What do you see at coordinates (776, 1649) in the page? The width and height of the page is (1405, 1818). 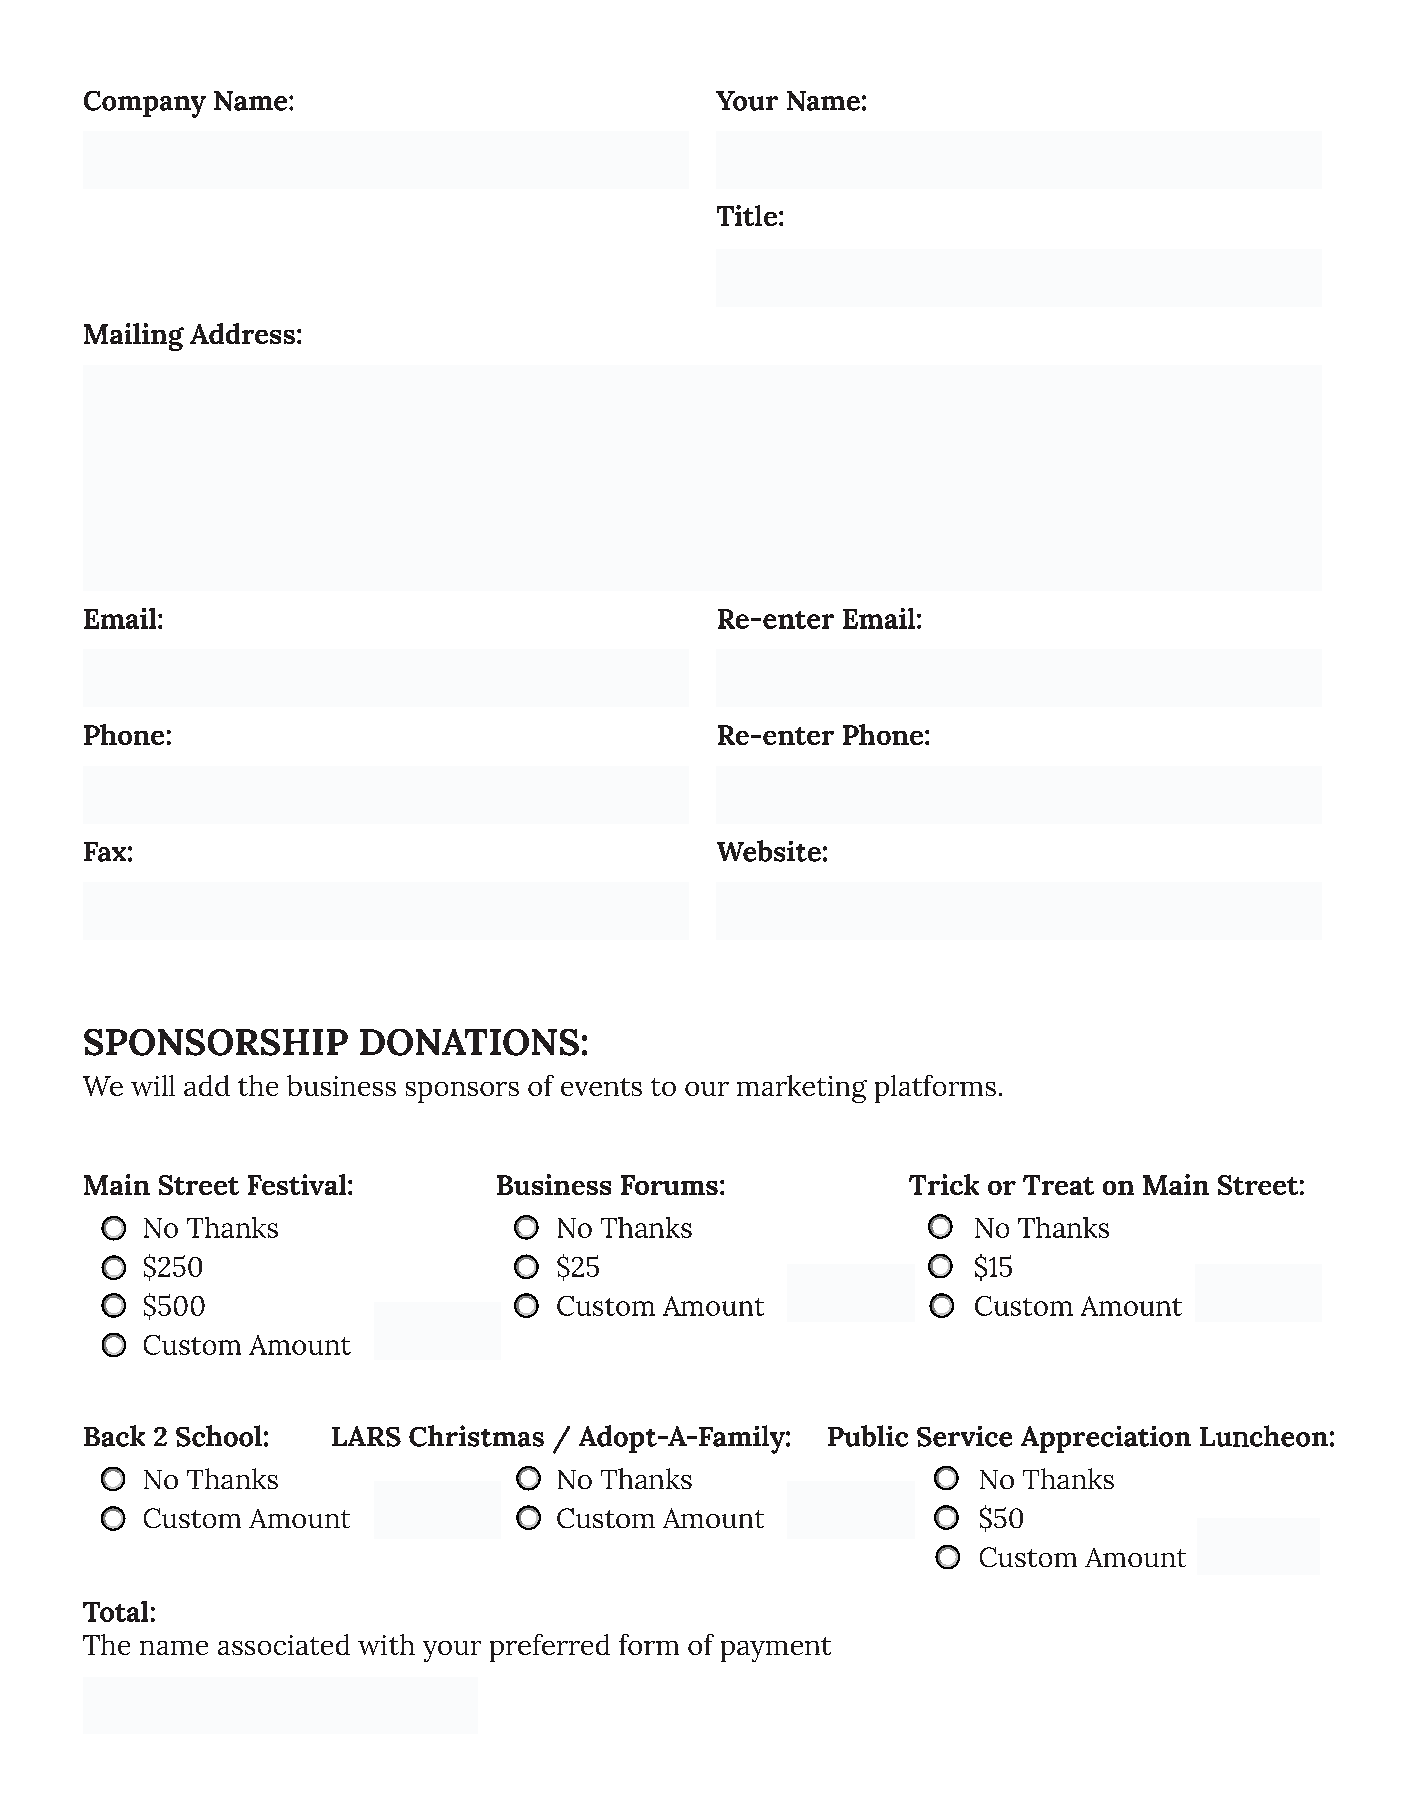 I see `payment` at bounding box center [776, 1649].
